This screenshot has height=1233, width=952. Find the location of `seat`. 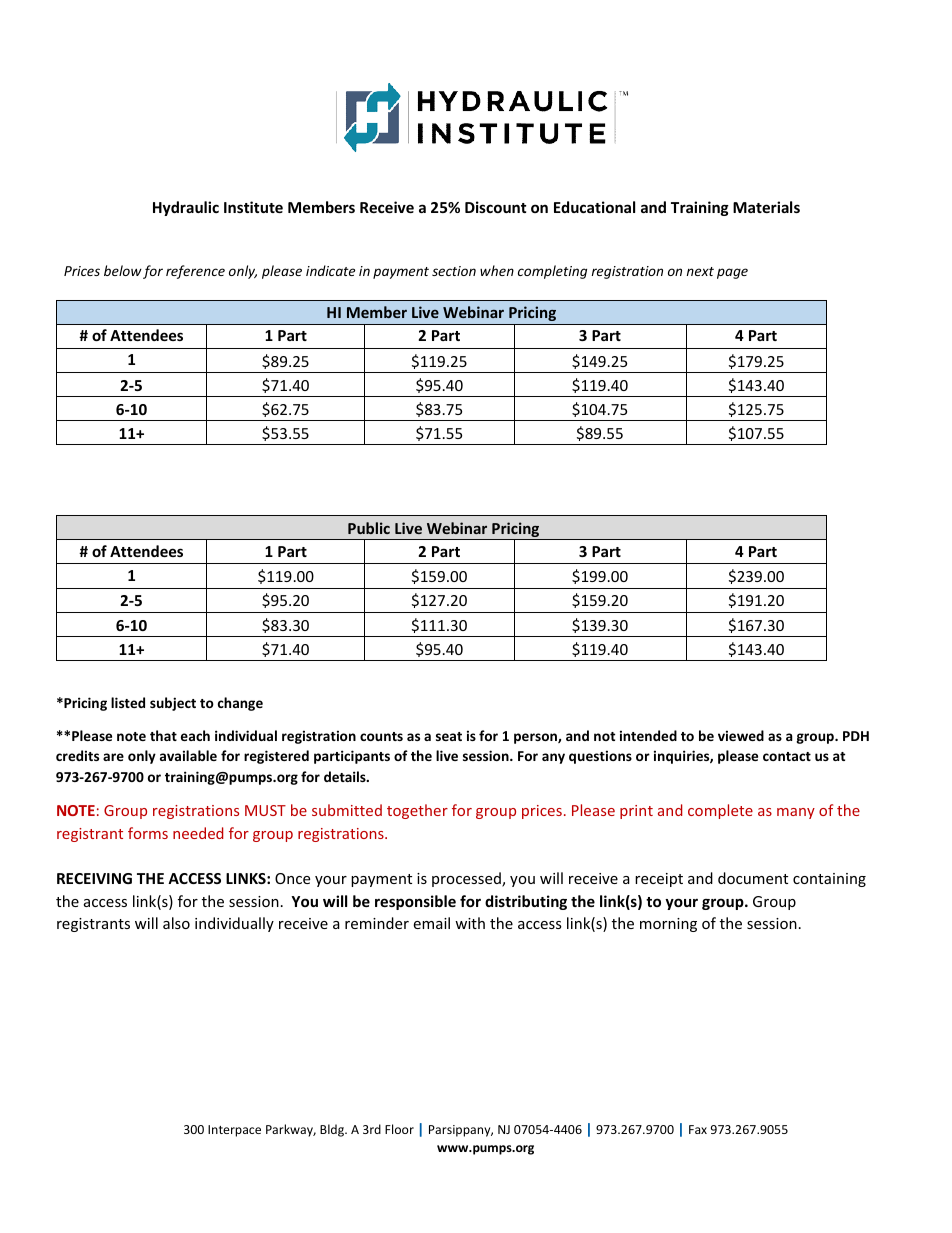

seat is located at coordinates (449, 736).
